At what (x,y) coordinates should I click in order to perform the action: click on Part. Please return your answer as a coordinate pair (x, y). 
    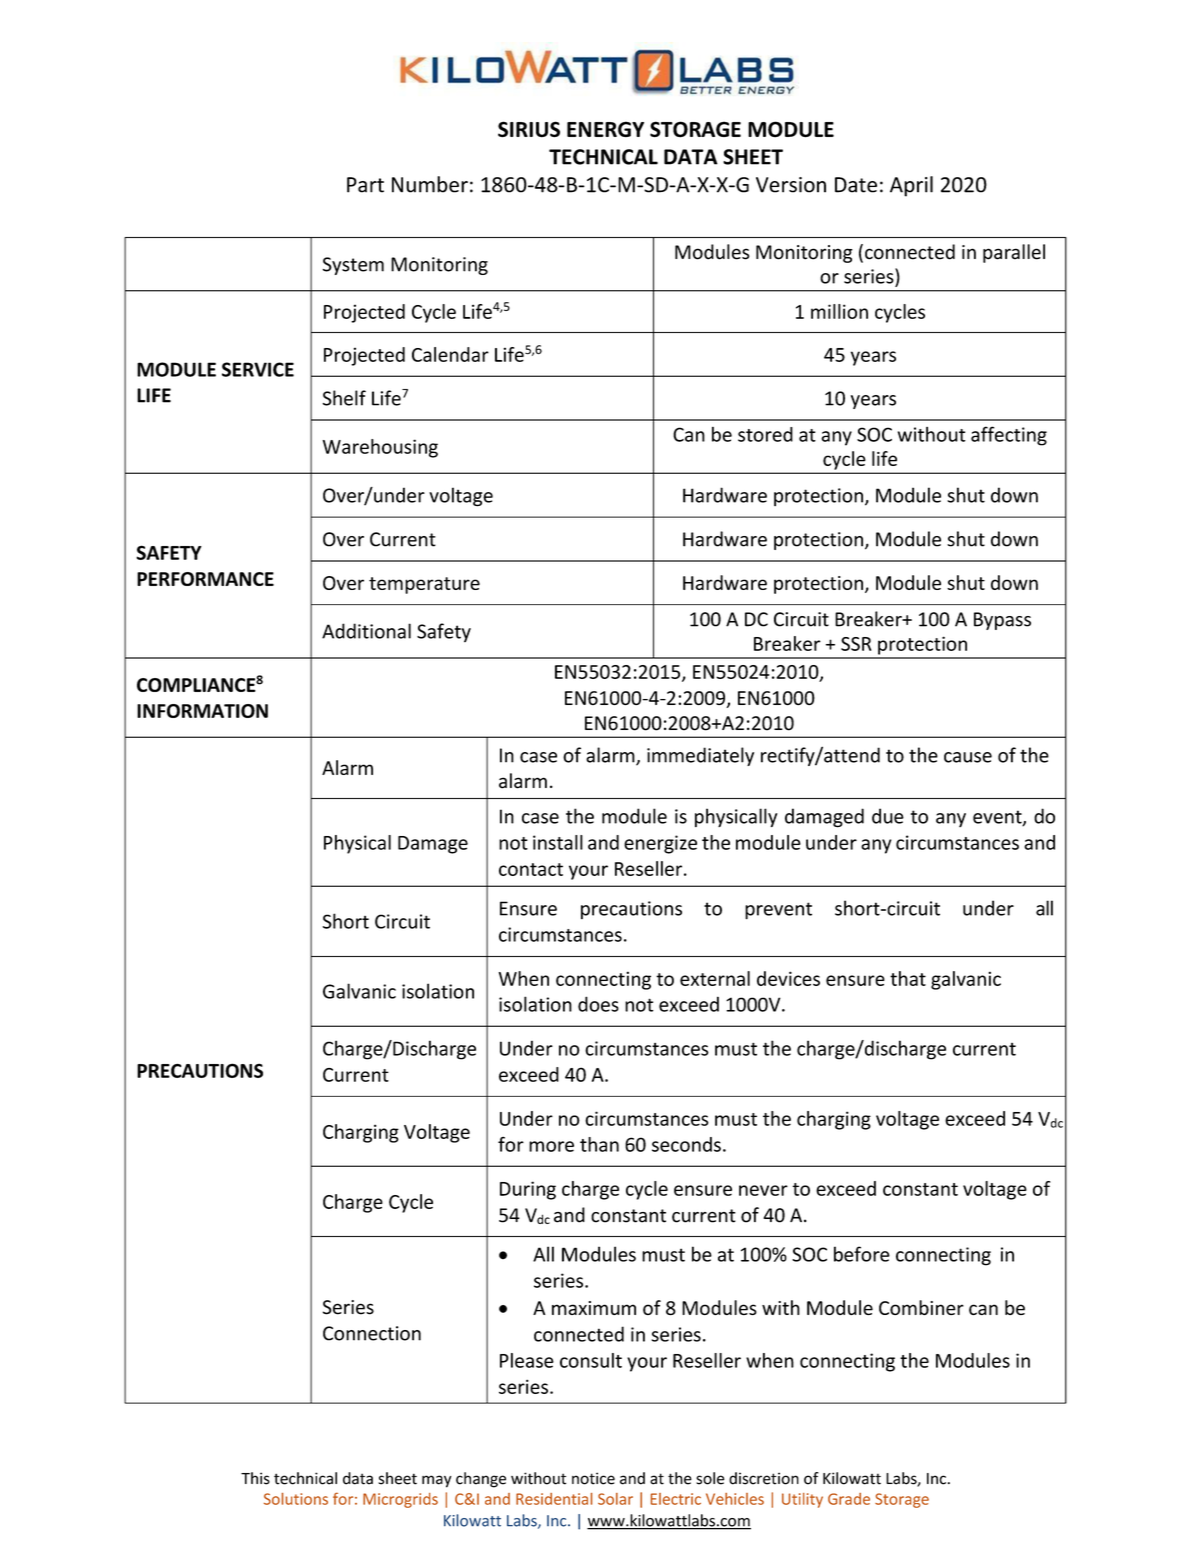
    Looking at the image, I should click on (365, 185).
